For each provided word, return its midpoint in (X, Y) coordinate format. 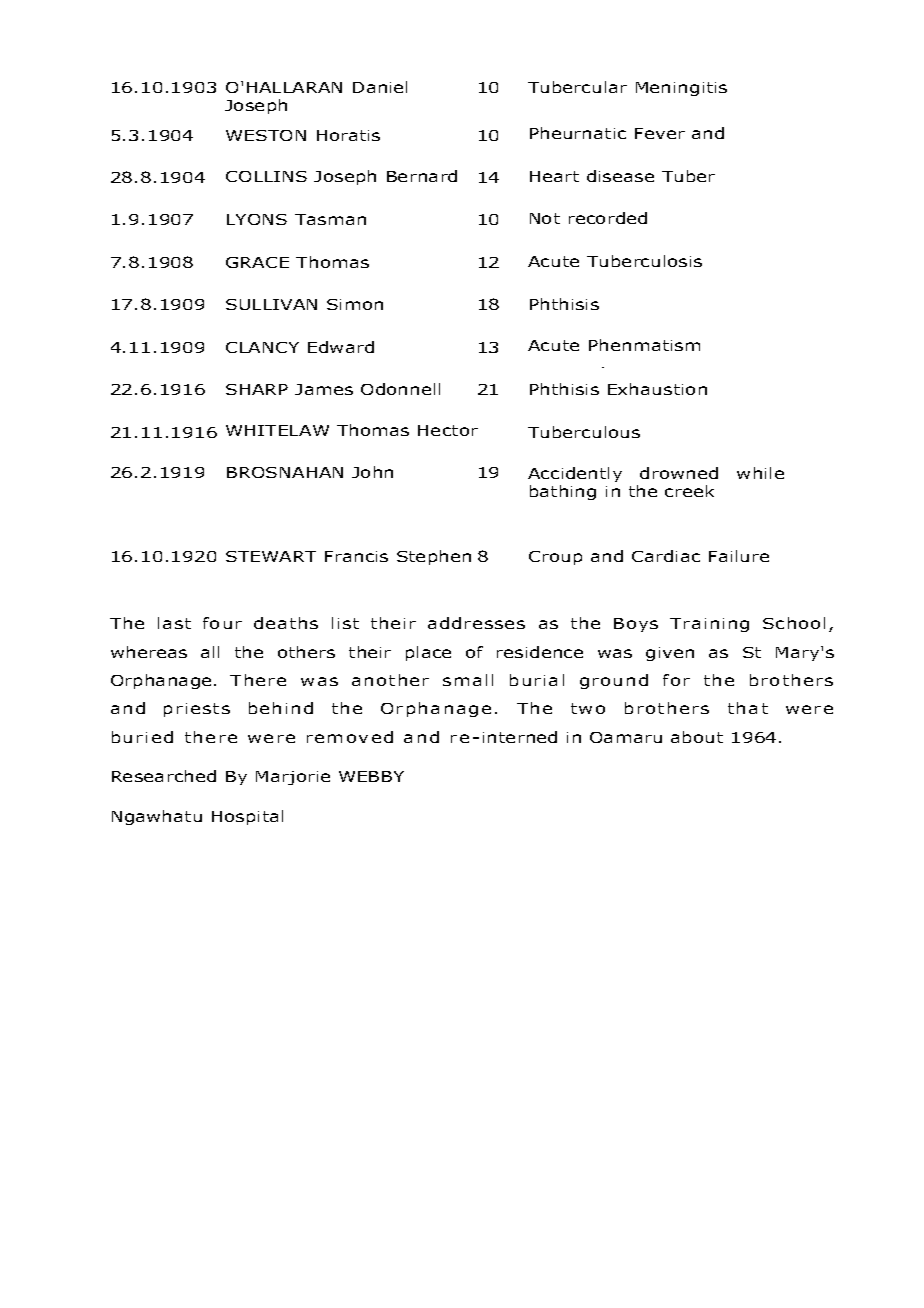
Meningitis (681, 89)
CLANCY (262, 347)
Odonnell (400, 389)
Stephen (434, 557)
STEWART (271, 556)
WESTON (266, 135)
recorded (608, 218)
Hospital (247, 817)
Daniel (380, 87)
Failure (739, 556)
